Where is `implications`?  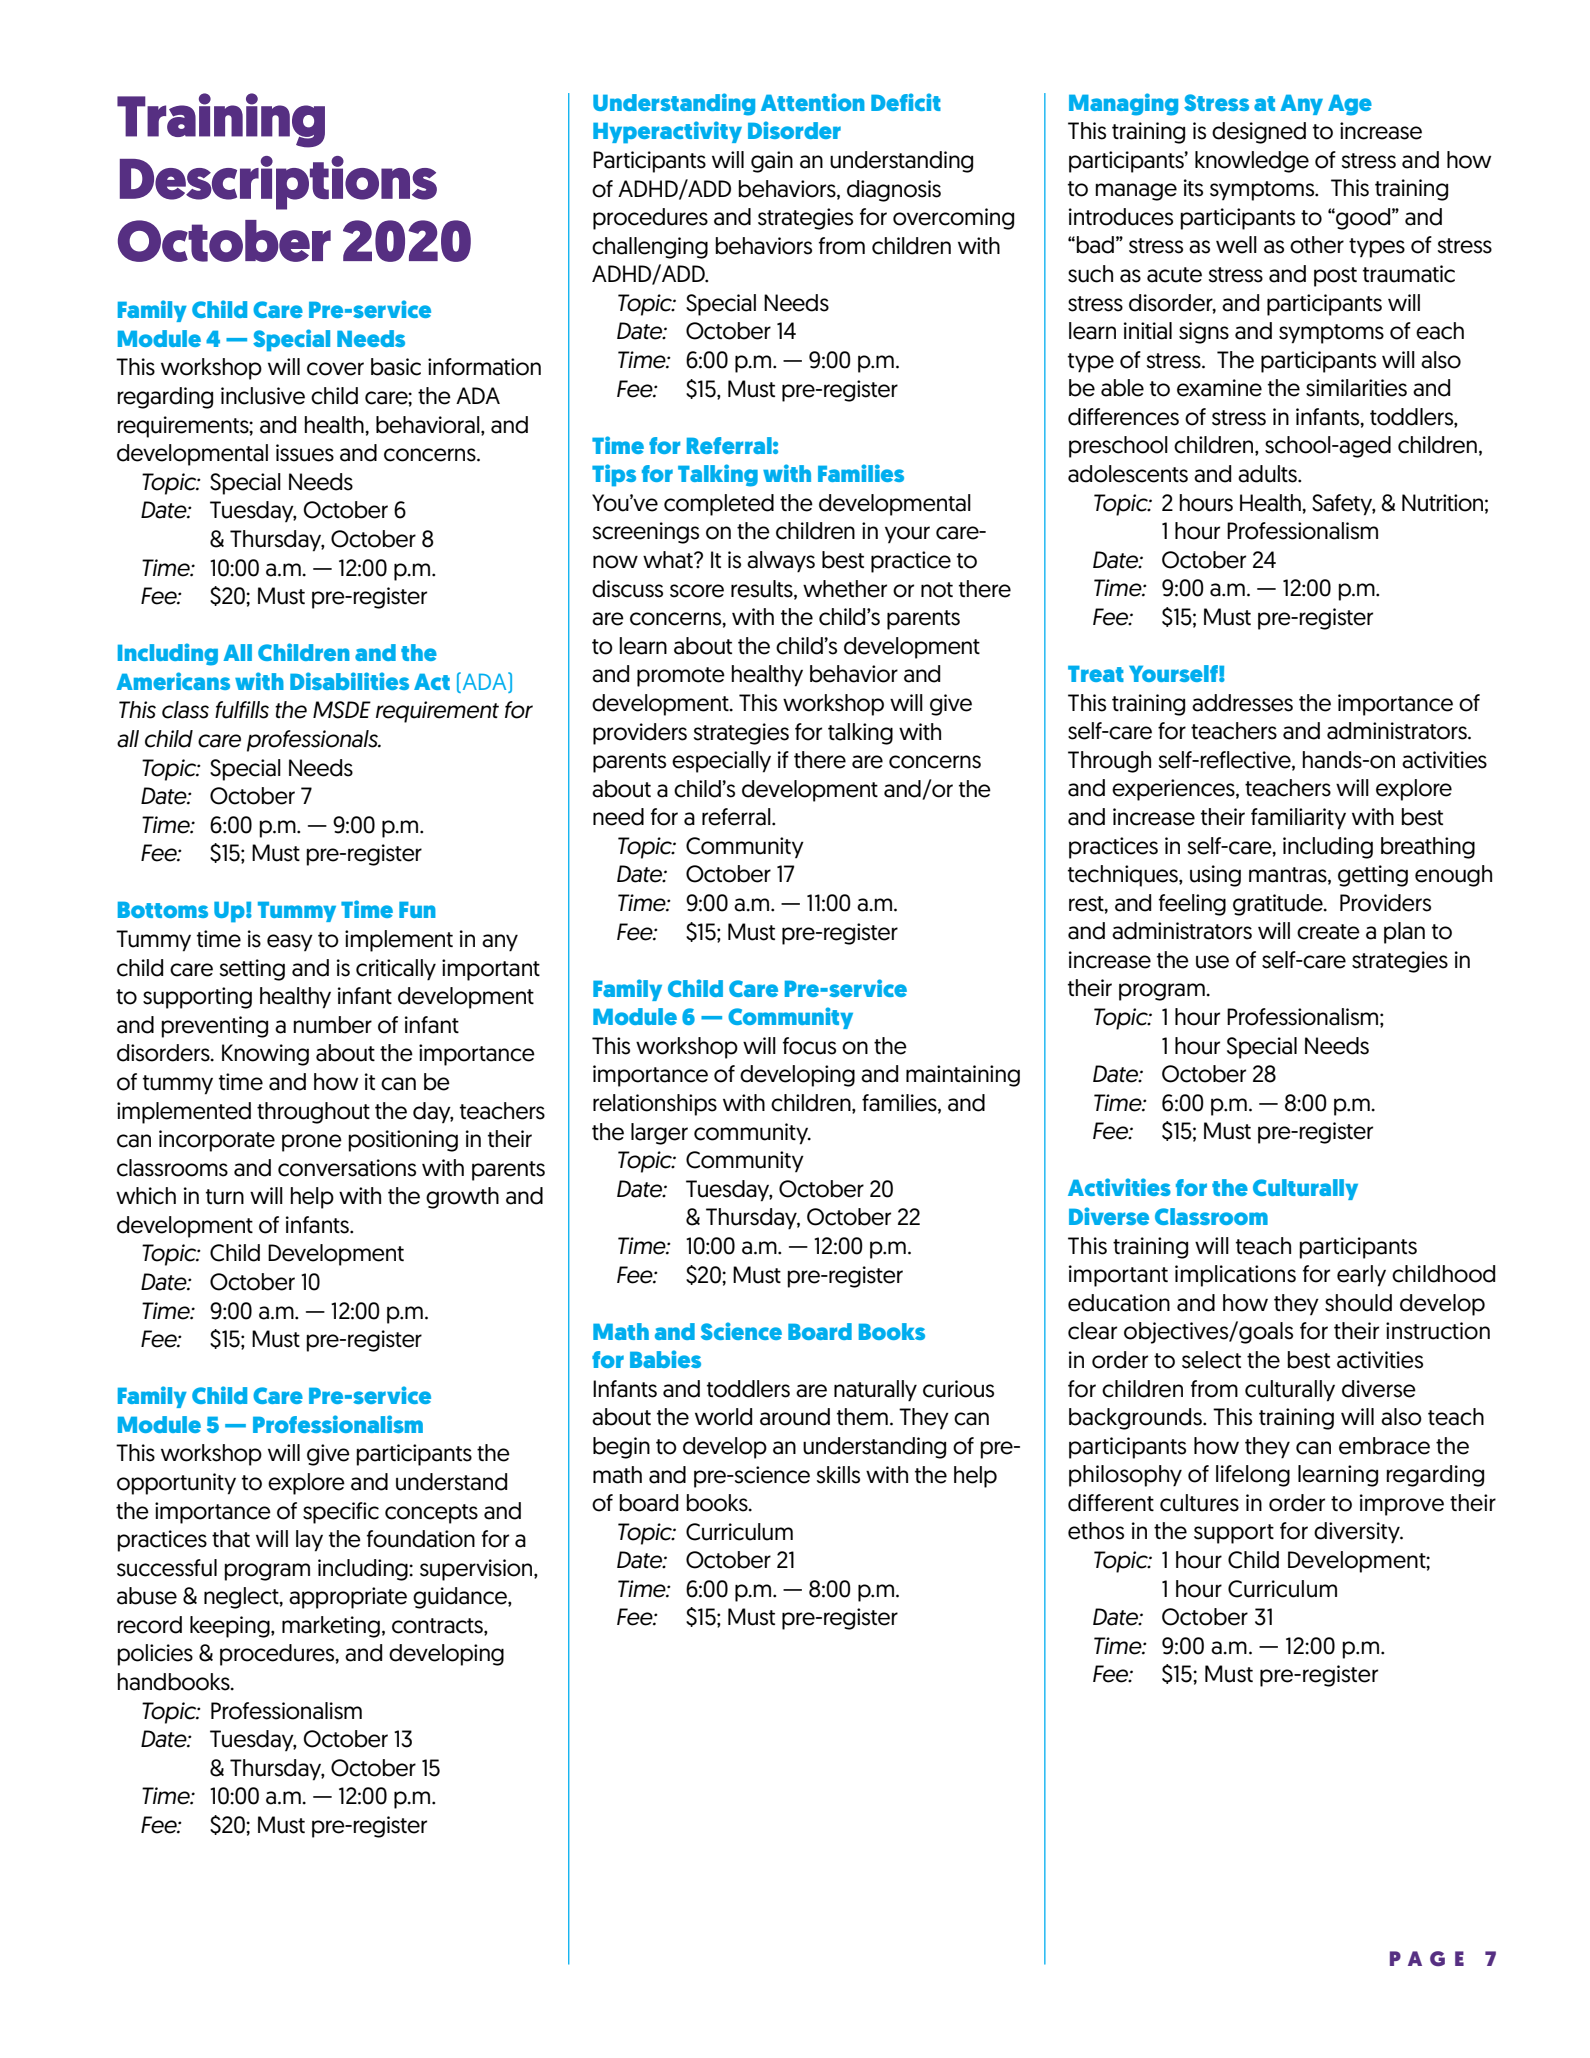 implications is located at coordinates (1235, 1276).
